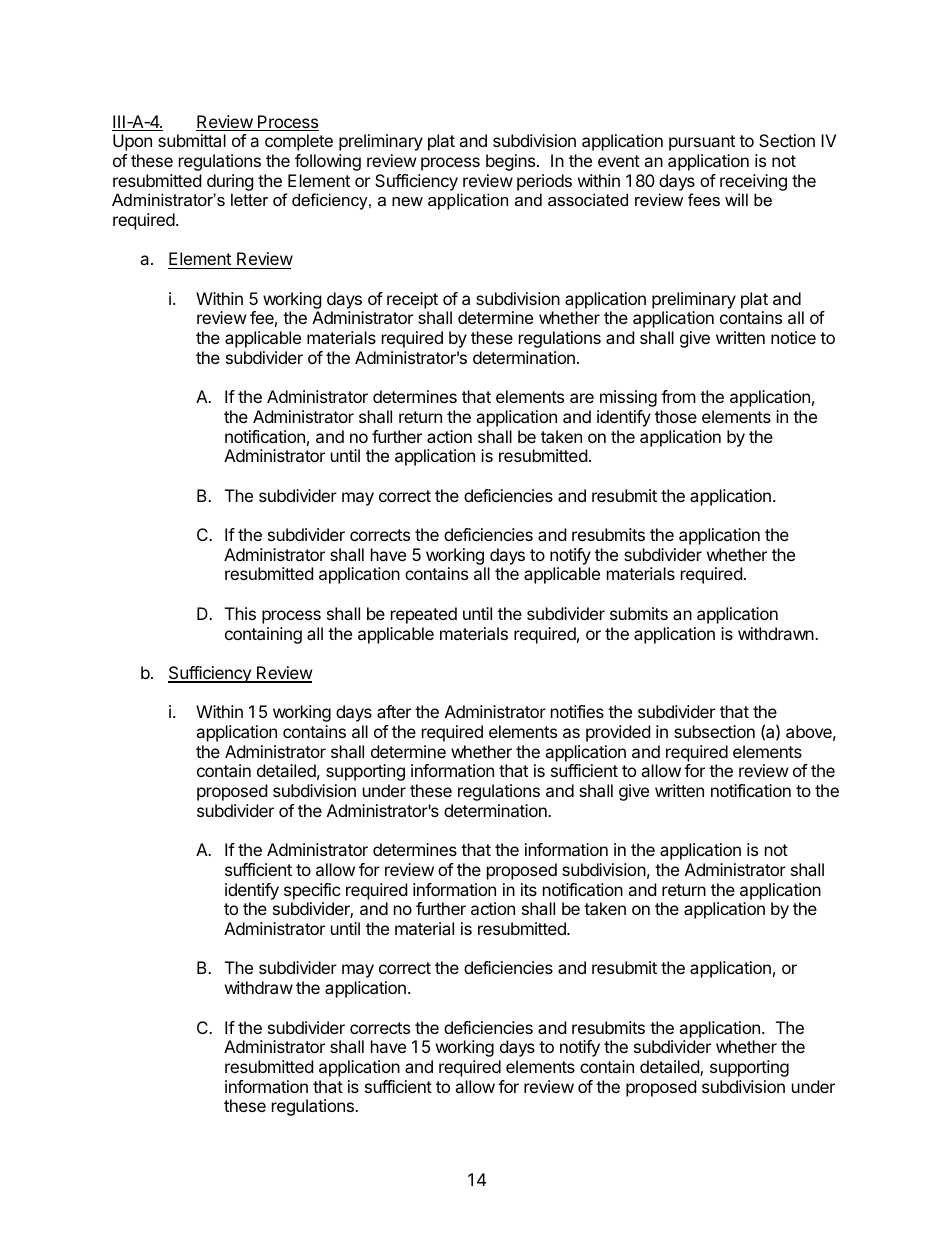 The width and height of the screenshot is (952, 1233). Describe the element at coordinates (424, 615) in the screenshot. I see `repeated` at that location.
